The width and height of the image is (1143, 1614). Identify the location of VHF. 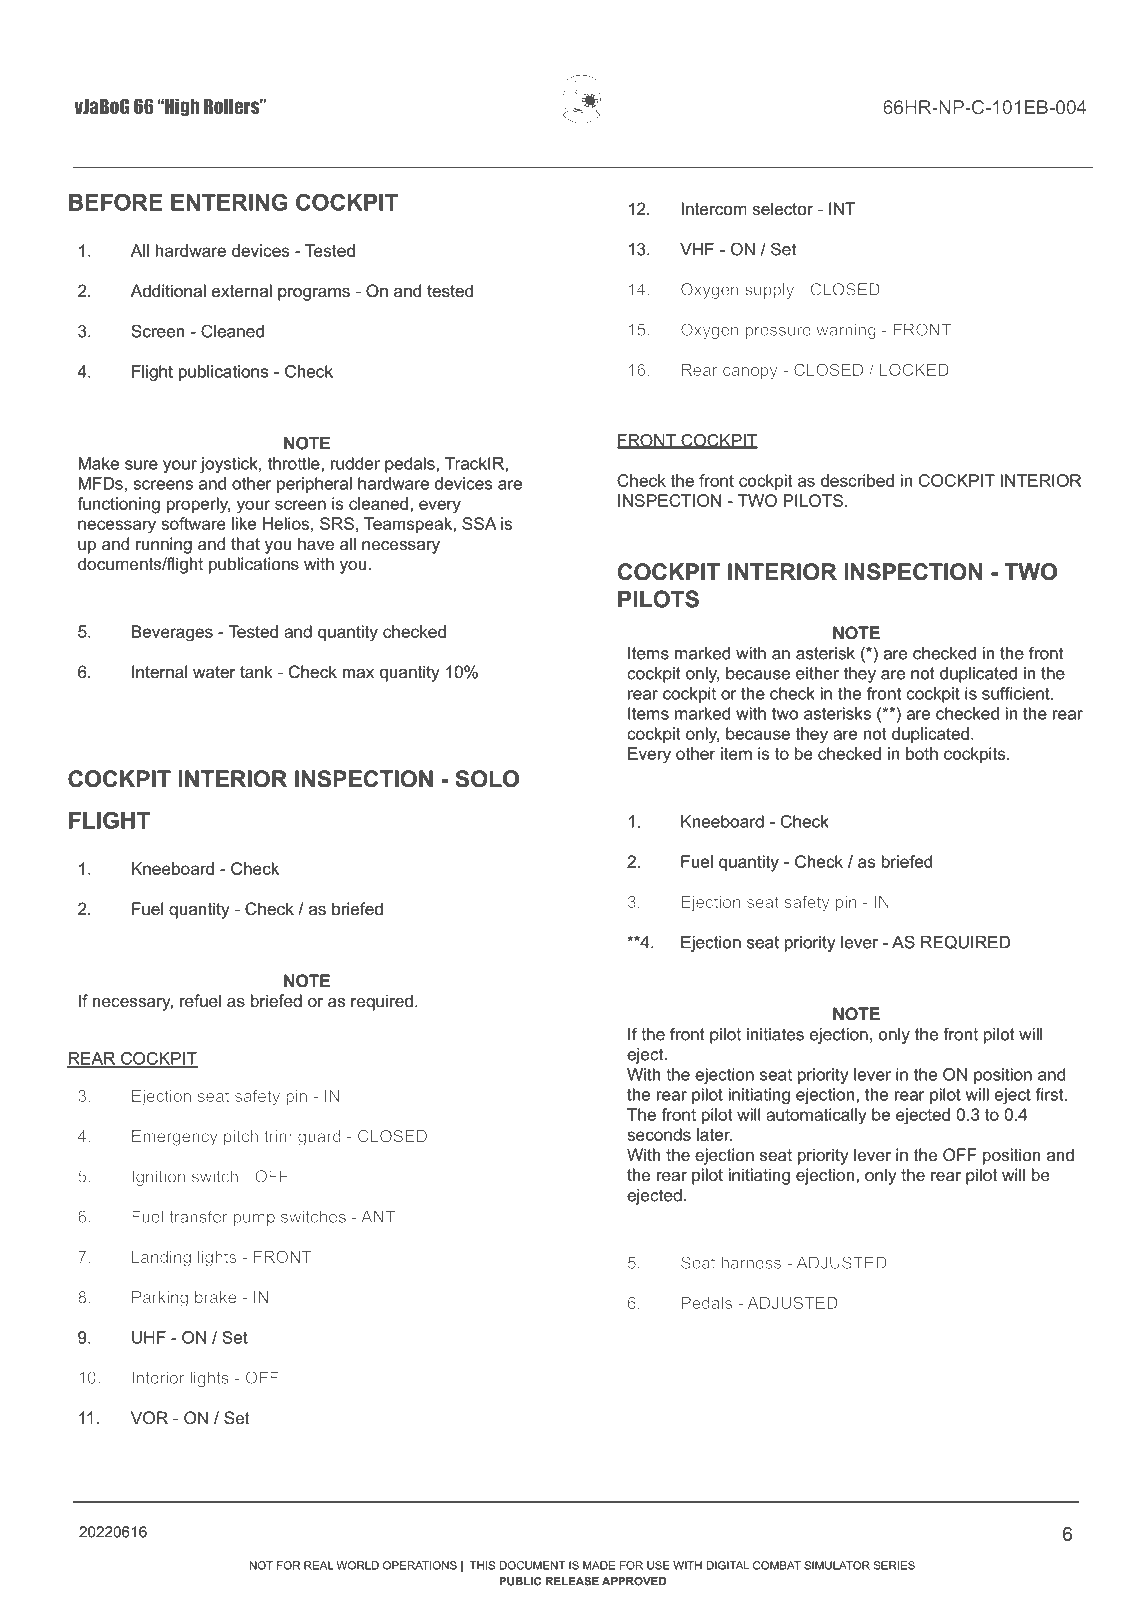
(697, 249).
